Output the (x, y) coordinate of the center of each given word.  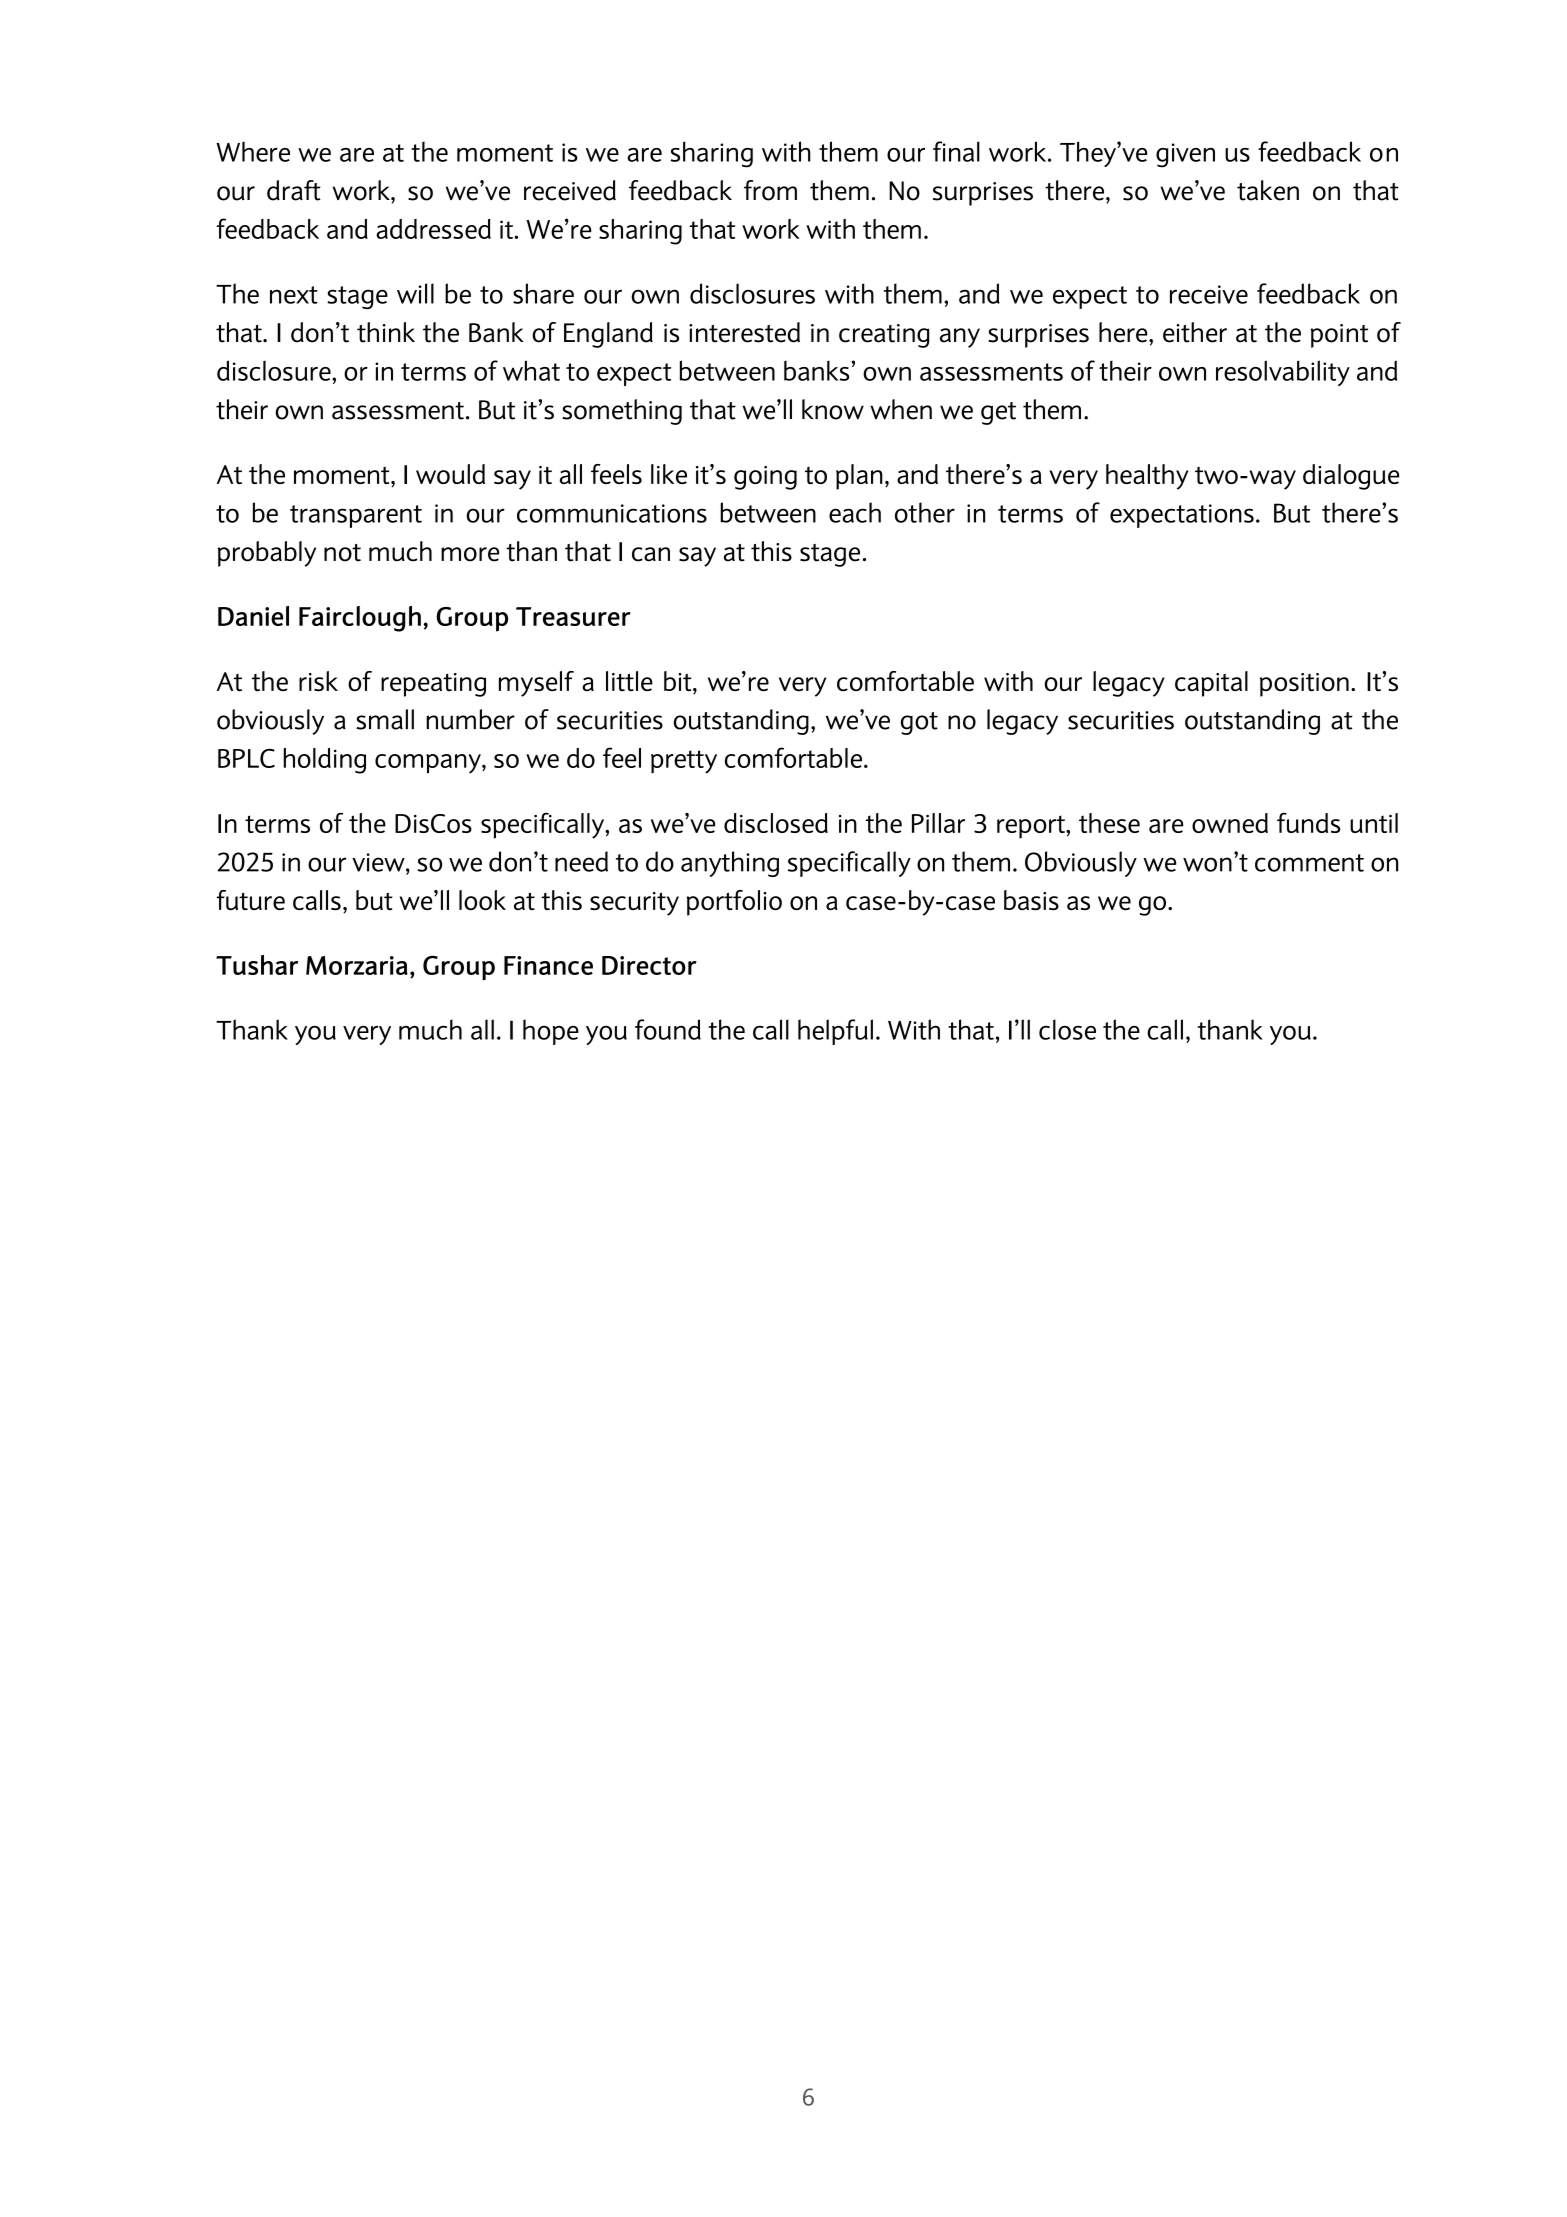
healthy (1147, 477)
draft (294, 190)
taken (1268, 190)
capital (1211, 684)
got (919, 723)
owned (1230, 823)
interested (744, 332)
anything (730, 864)
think (386, 332)
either (1195, 332)
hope (551, 1032)
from (770, 190)
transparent (356, 516)
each (855, 512)
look (482, 900)
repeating (433, 685)
